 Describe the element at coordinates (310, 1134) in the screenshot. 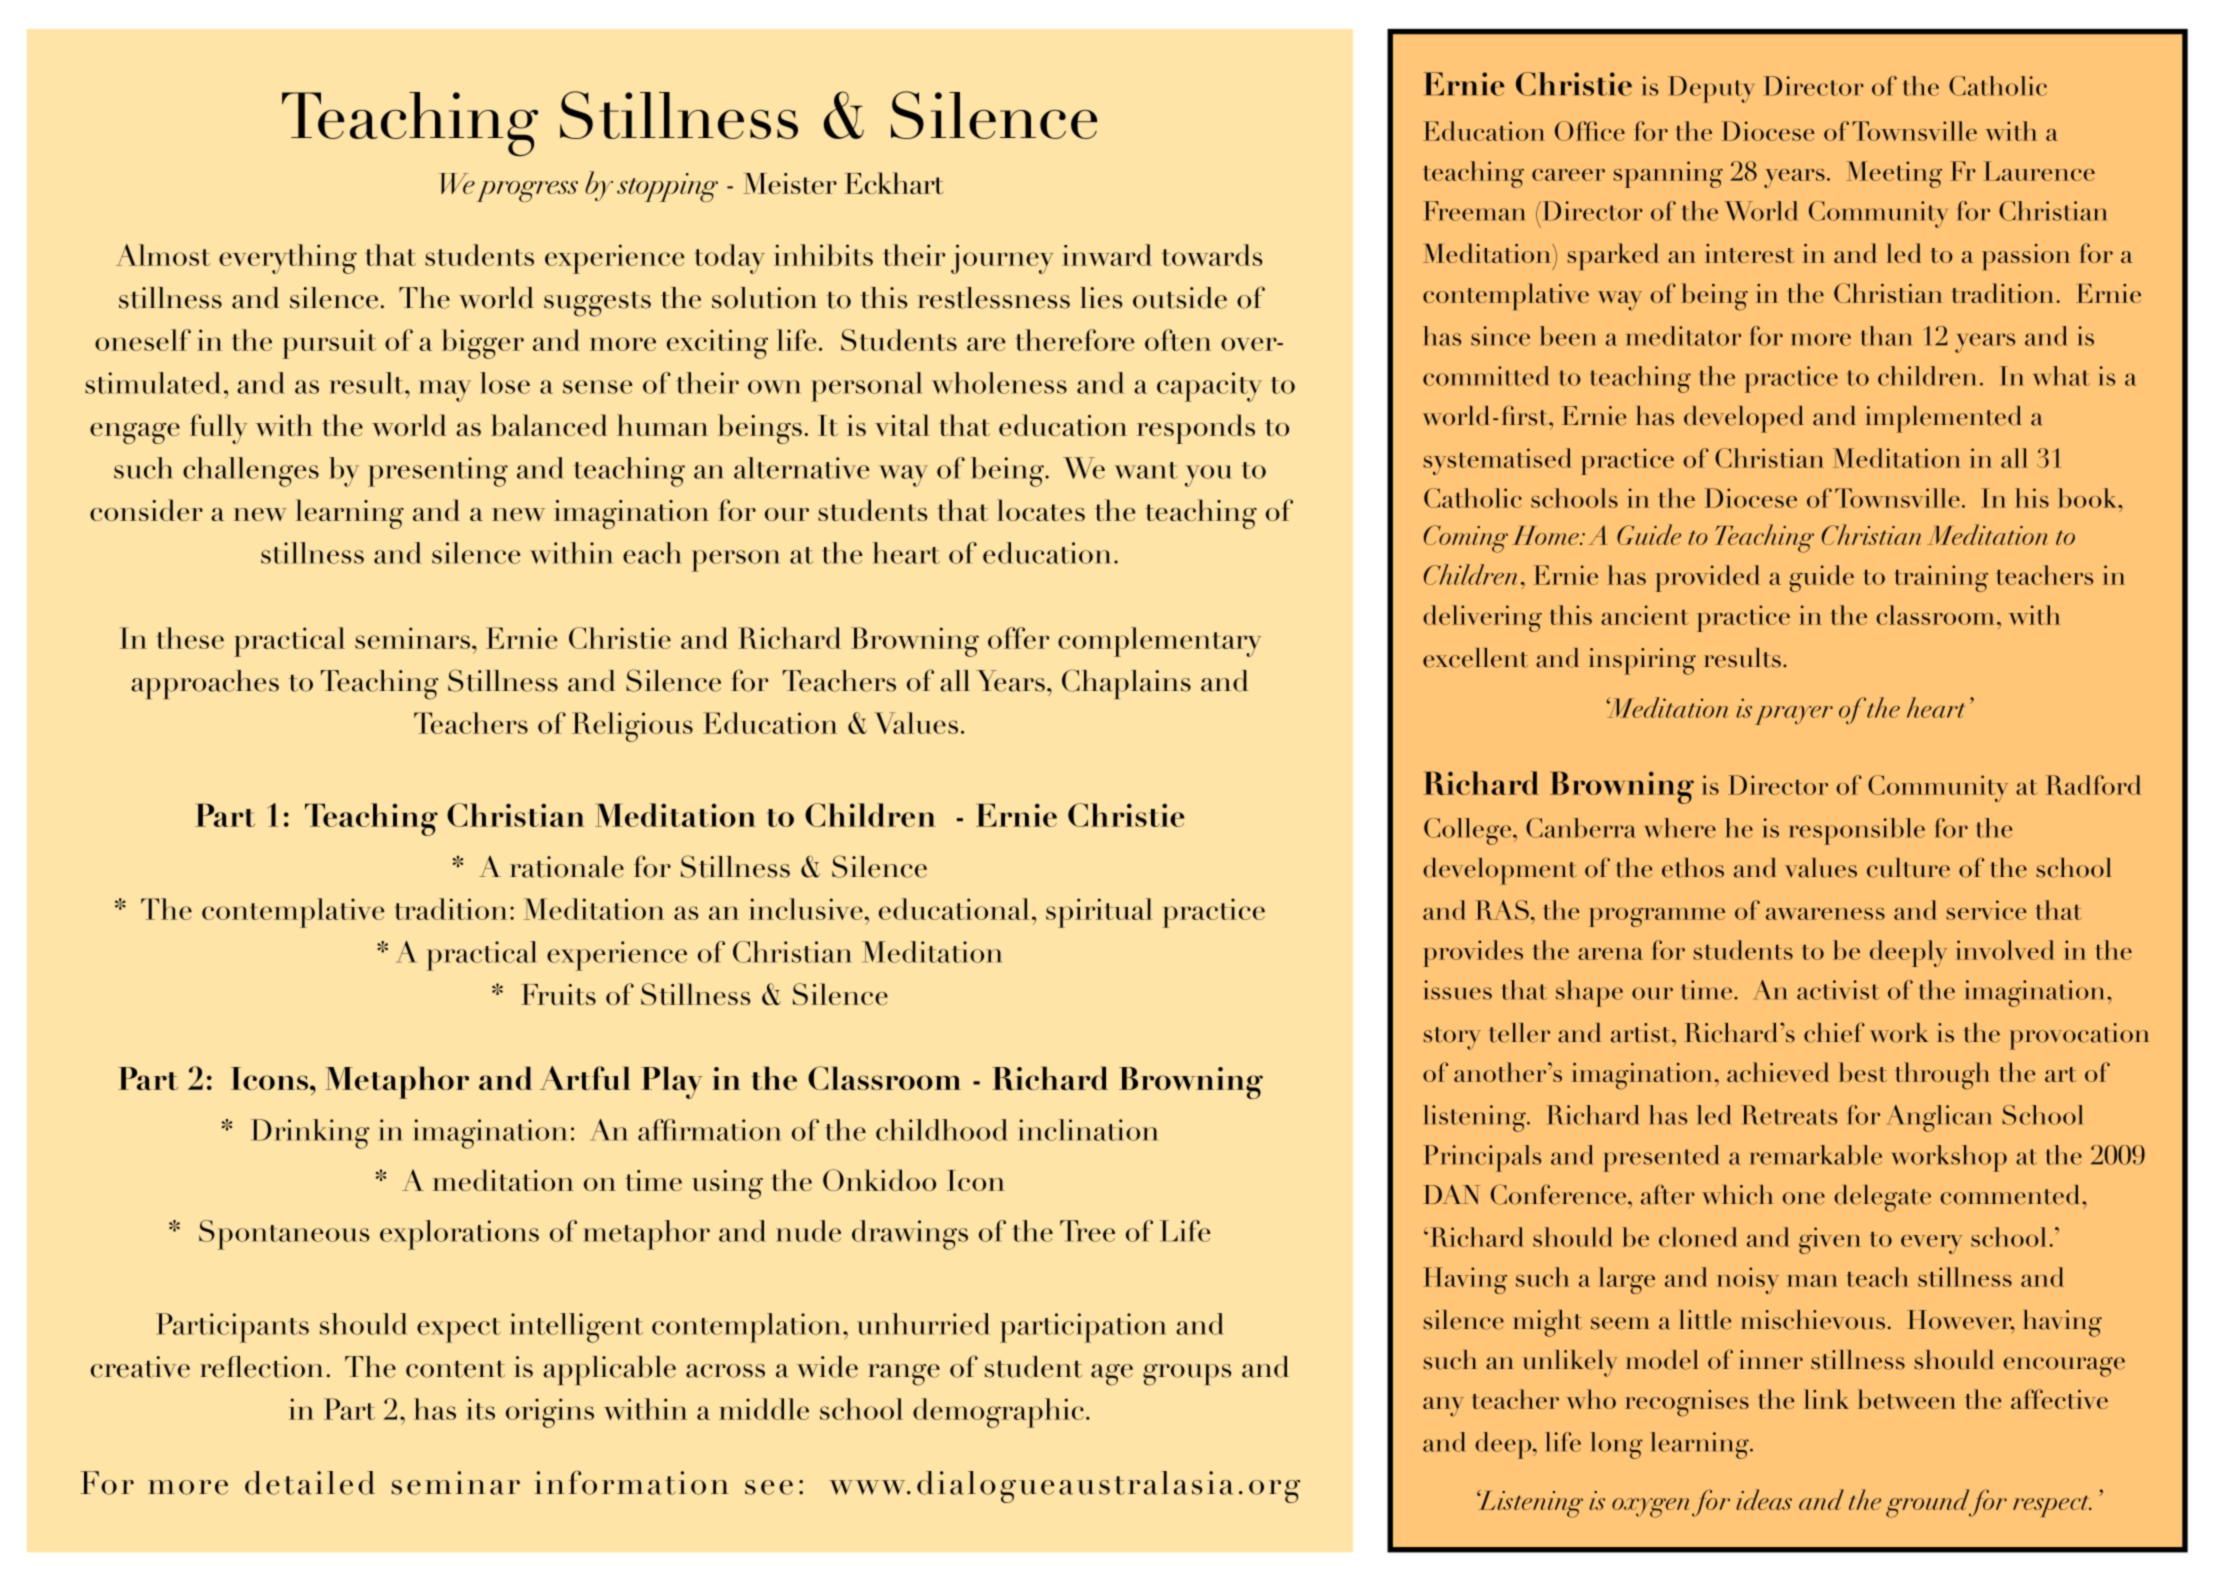

I see `Drinking` at that location.
